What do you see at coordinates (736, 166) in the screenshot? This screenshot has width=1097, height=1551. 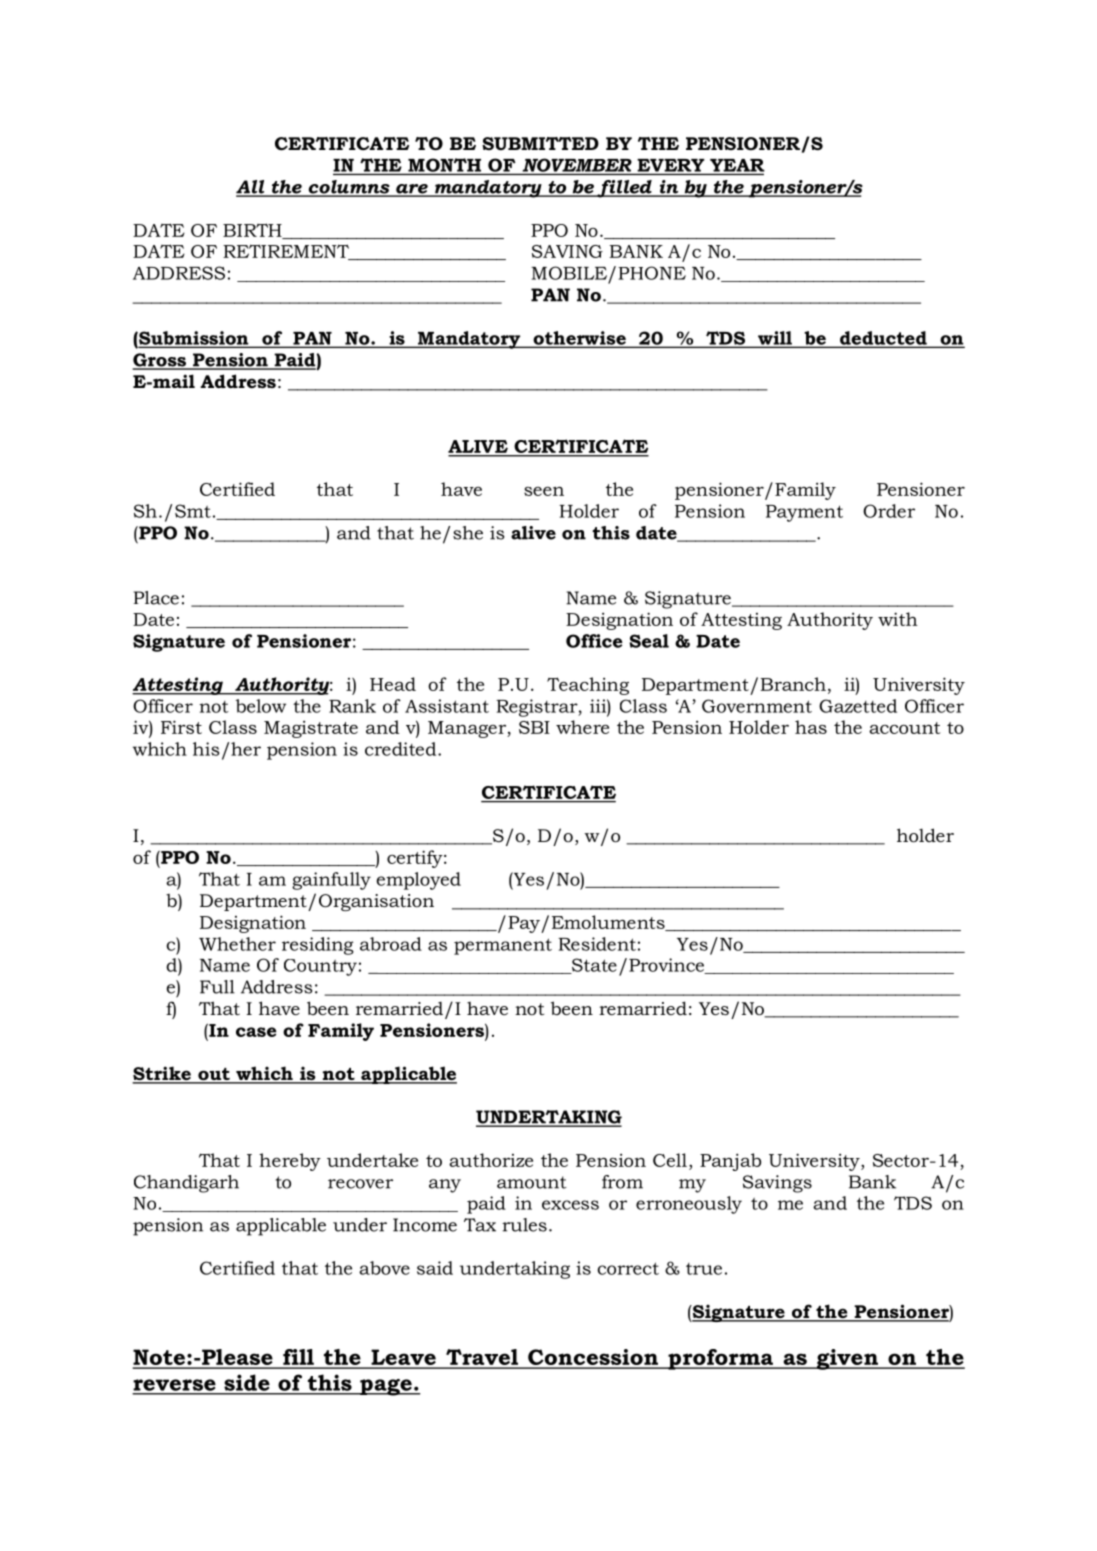 I see `YEAR` at bounding box center [736, 166].
